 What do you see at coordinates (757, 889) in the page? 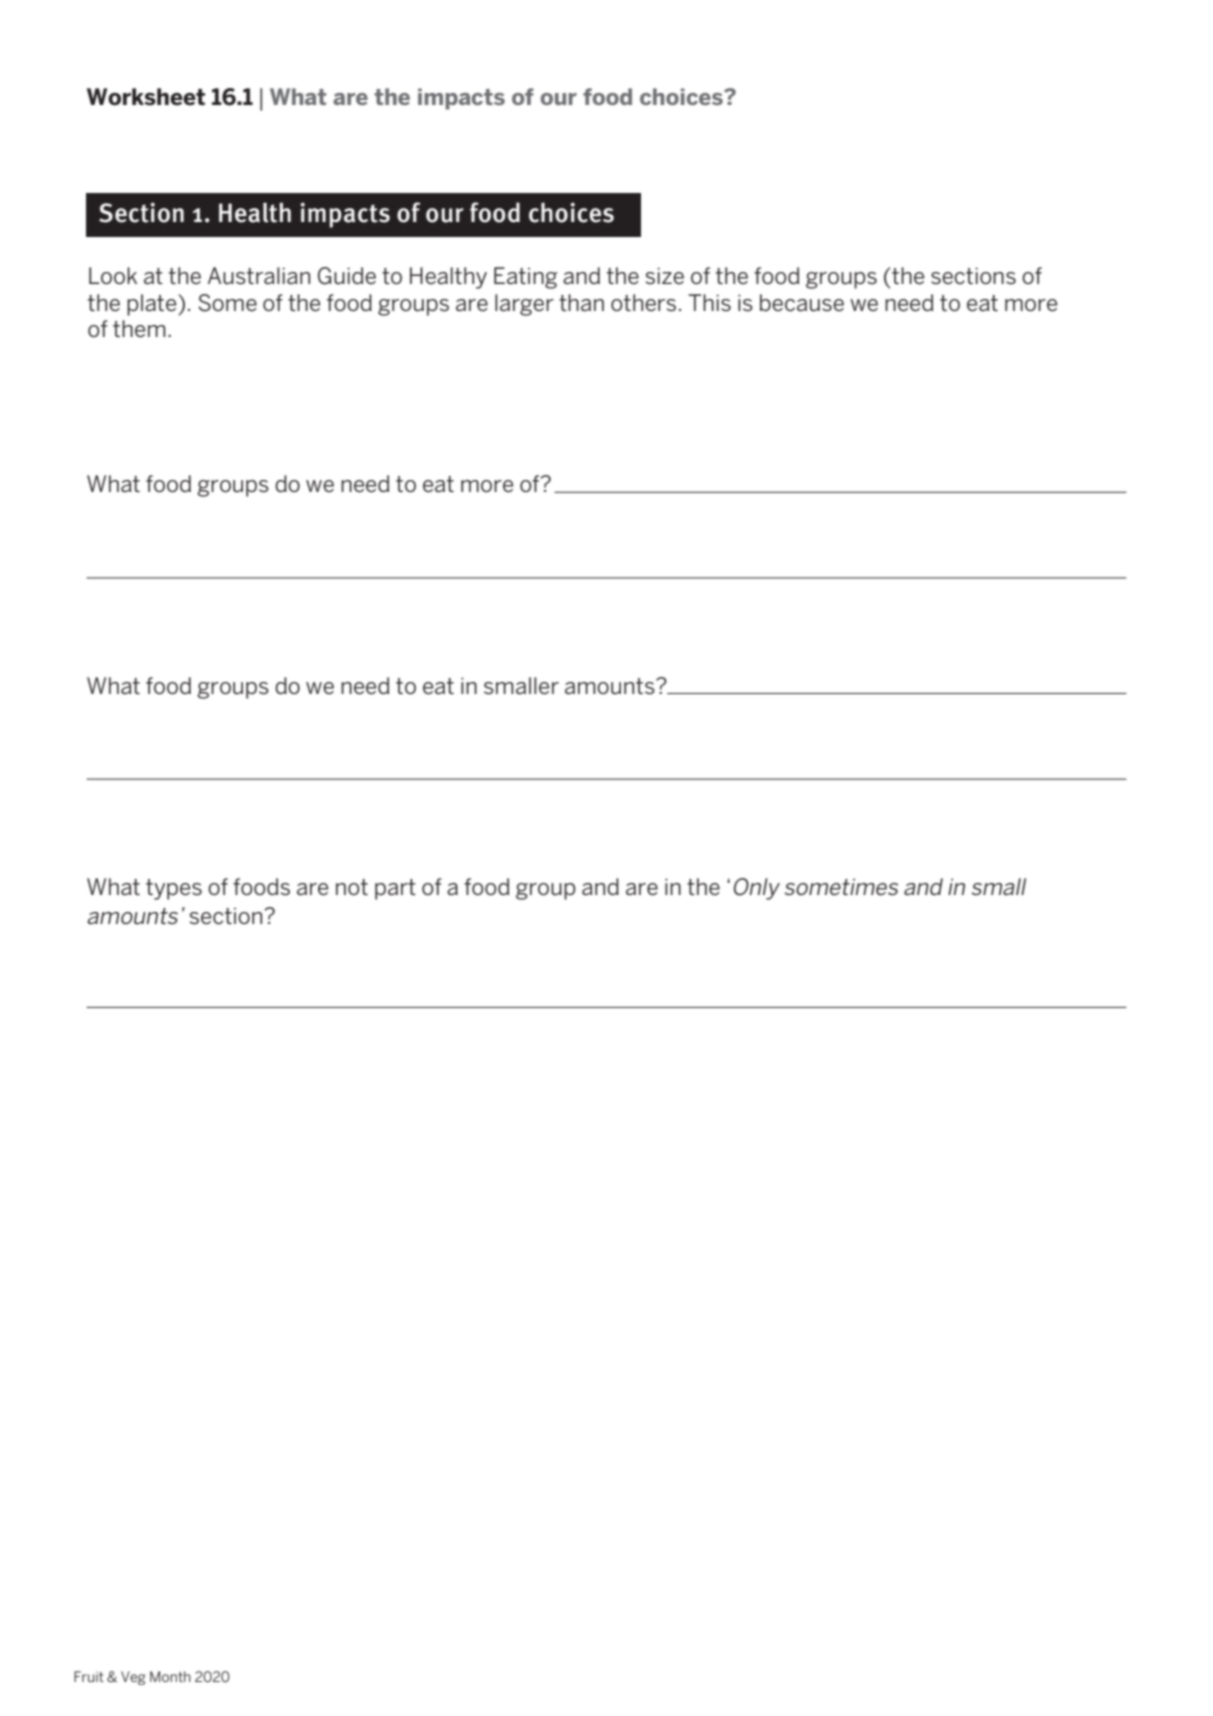
I see `Only` at bounding box center [757, 889].
